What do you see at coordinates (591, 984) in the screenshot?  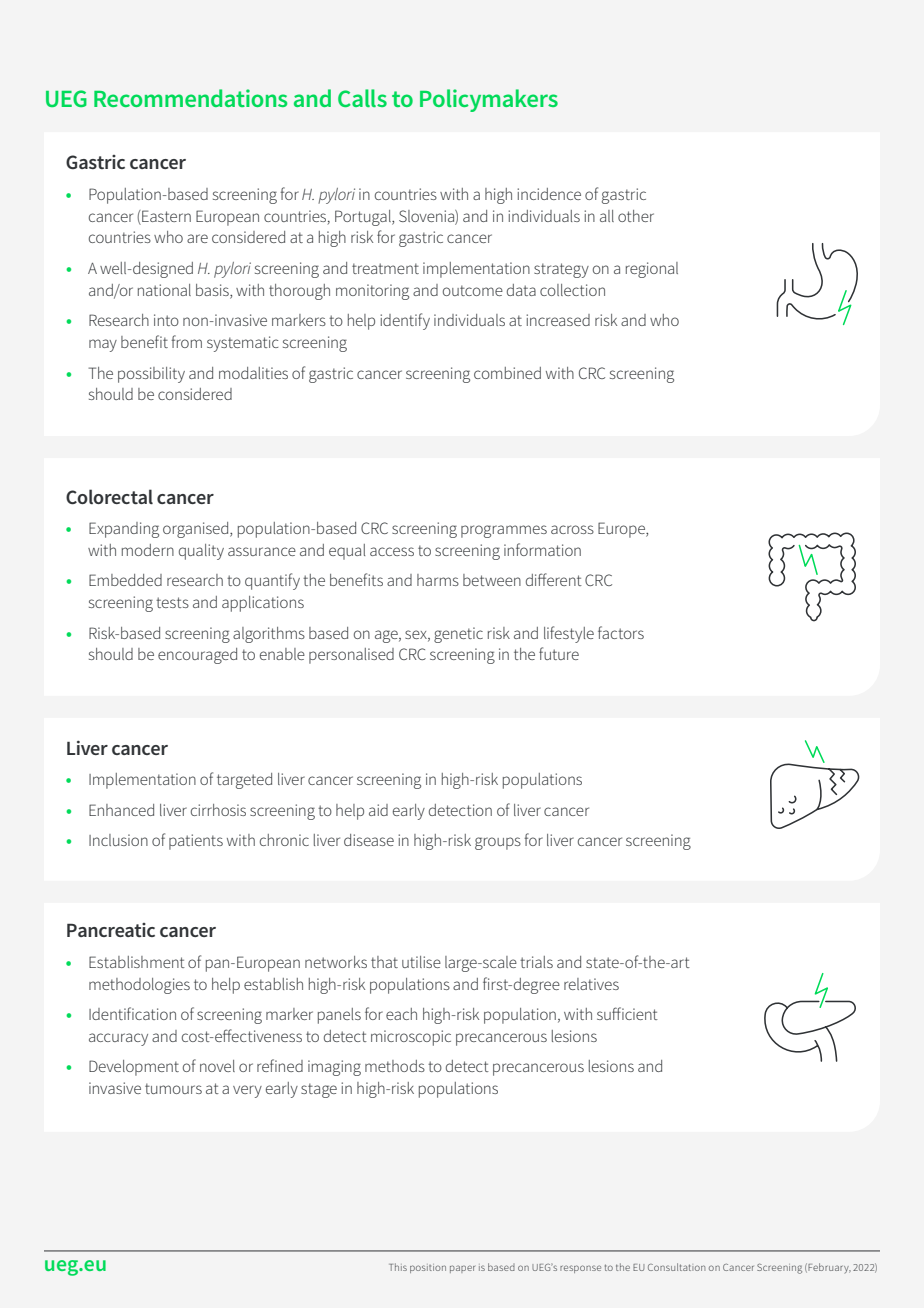 I see `relatives` at bounding box center [591, 984].
